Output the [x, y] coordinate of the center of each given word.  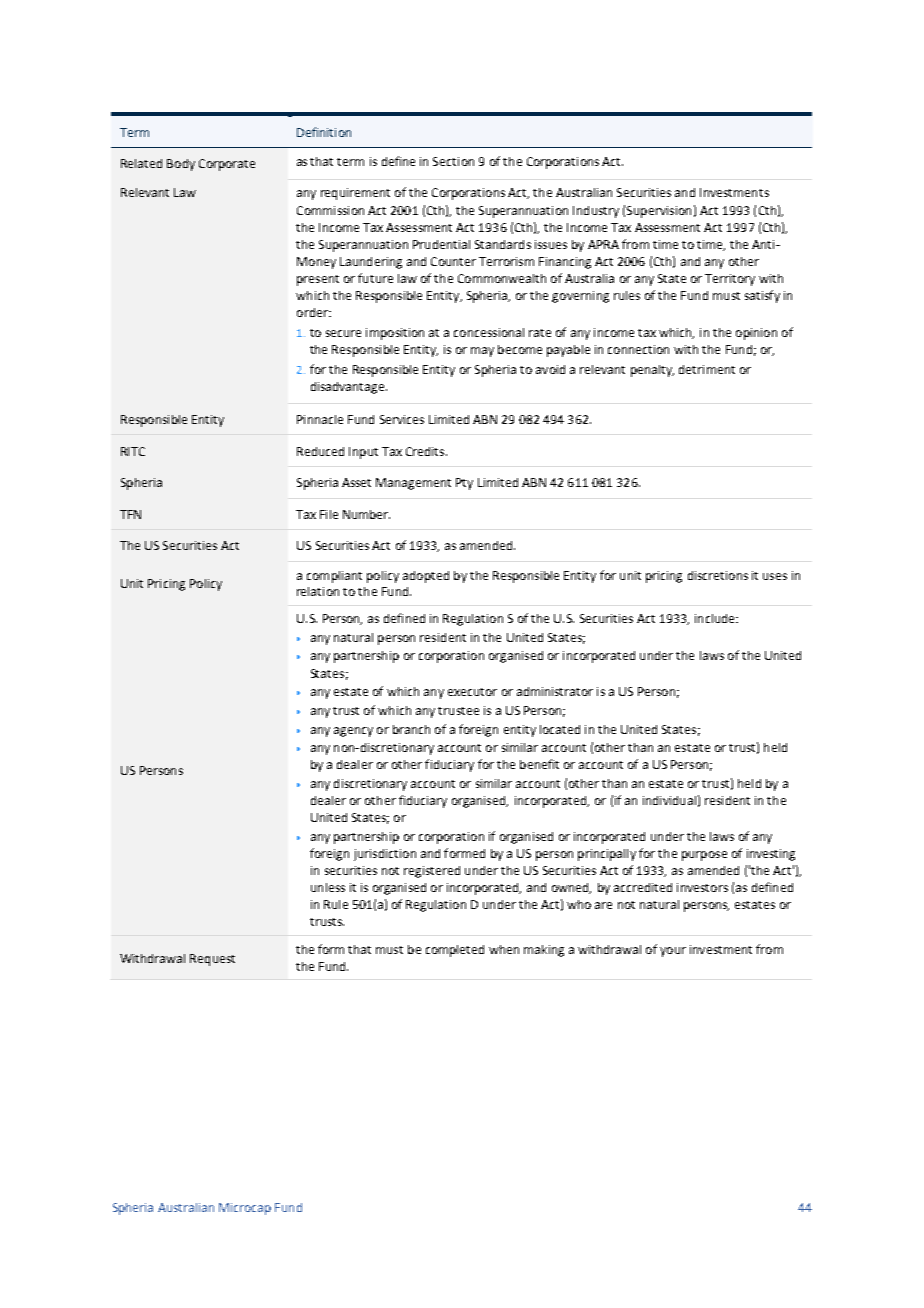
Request [212, 960]
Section [453, 161]
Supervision [659, 212]
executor [472, 692]
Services [402, 419]
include [716, 618]
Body [181, 165]
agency [353, 732]
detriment [707, 369]
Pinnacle [320, 419]
